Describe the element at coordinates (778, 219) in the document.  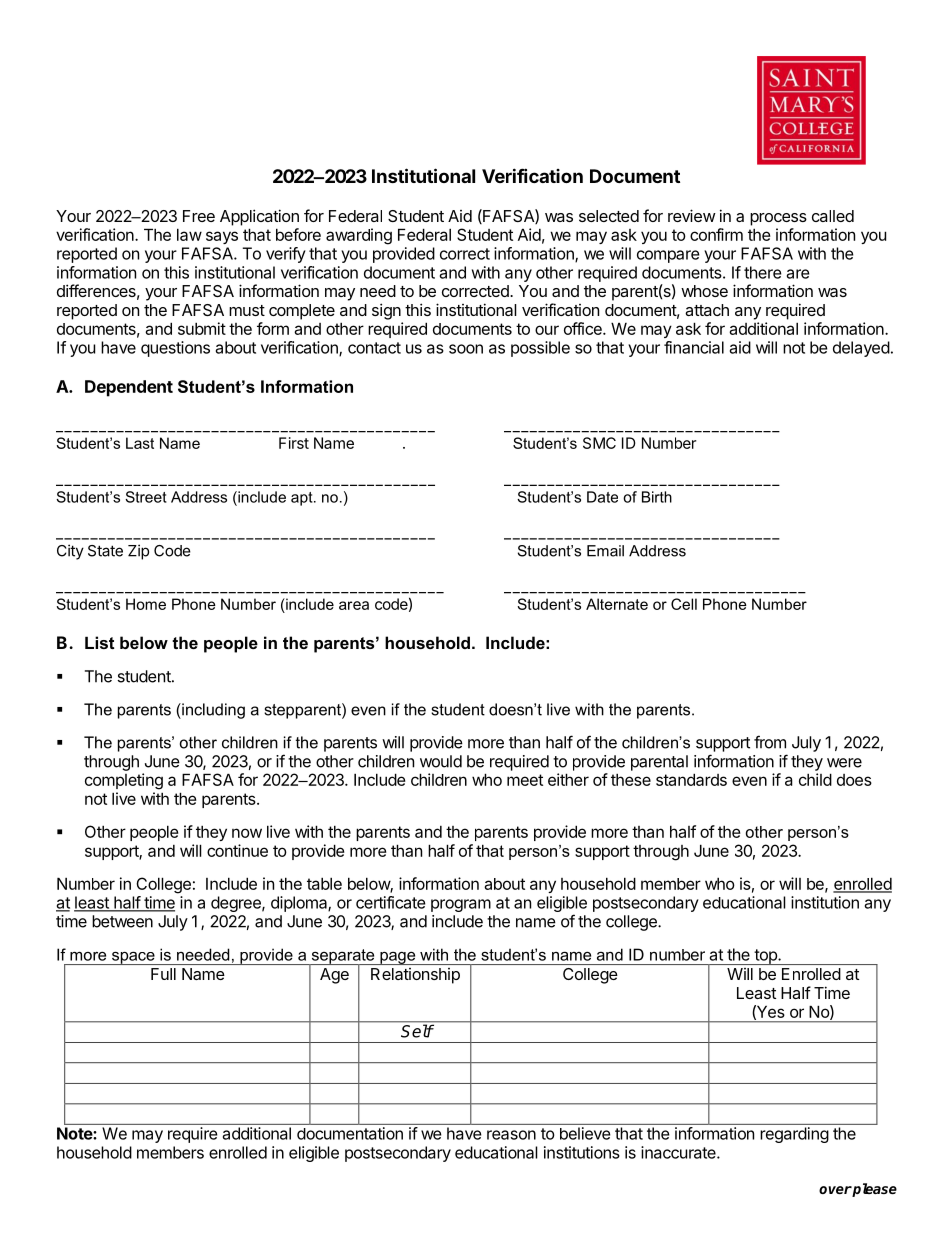
I see `process` at that location.
